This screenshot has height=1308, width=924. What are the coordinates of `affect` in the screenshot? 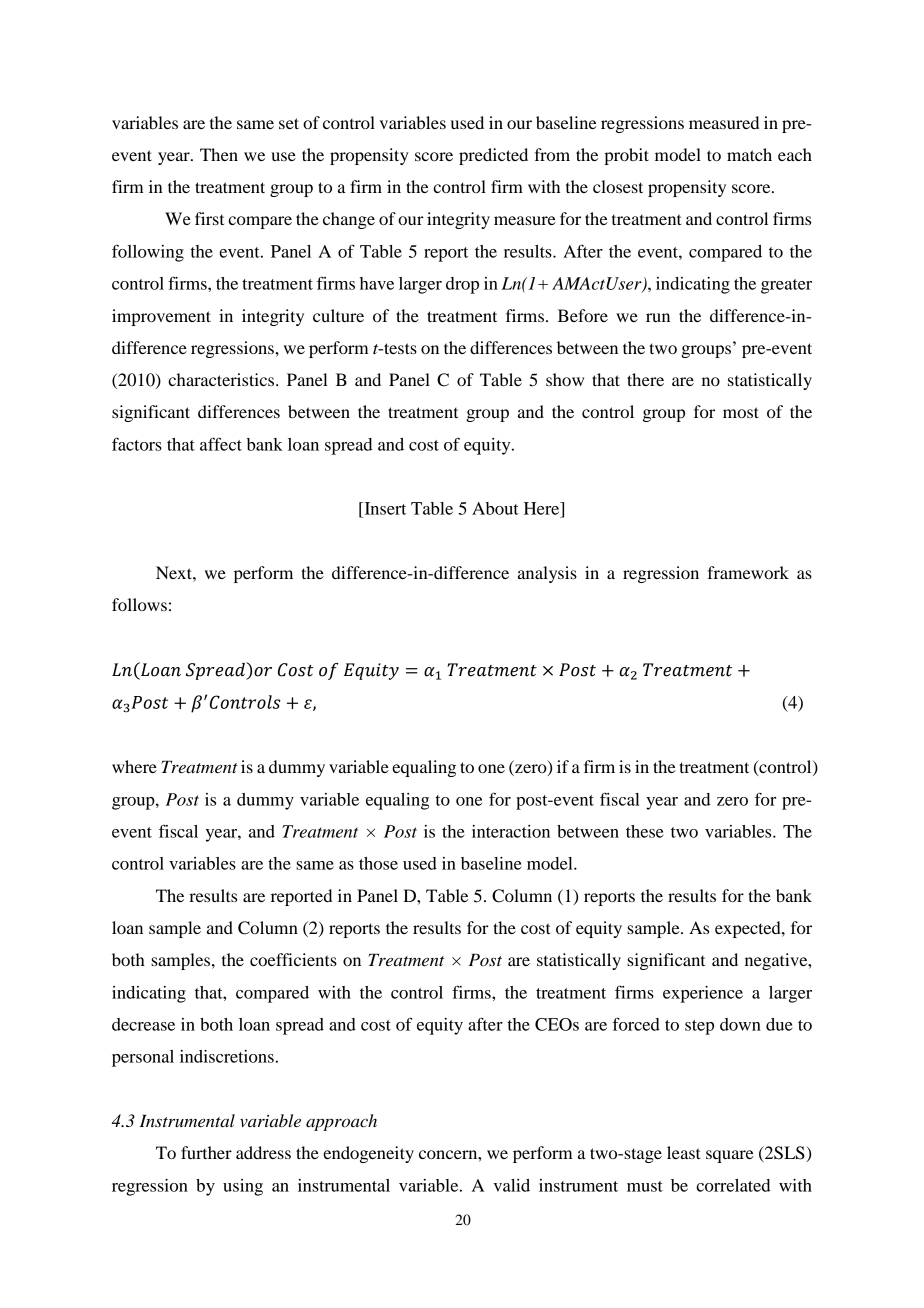 It's located at (221, 444).
